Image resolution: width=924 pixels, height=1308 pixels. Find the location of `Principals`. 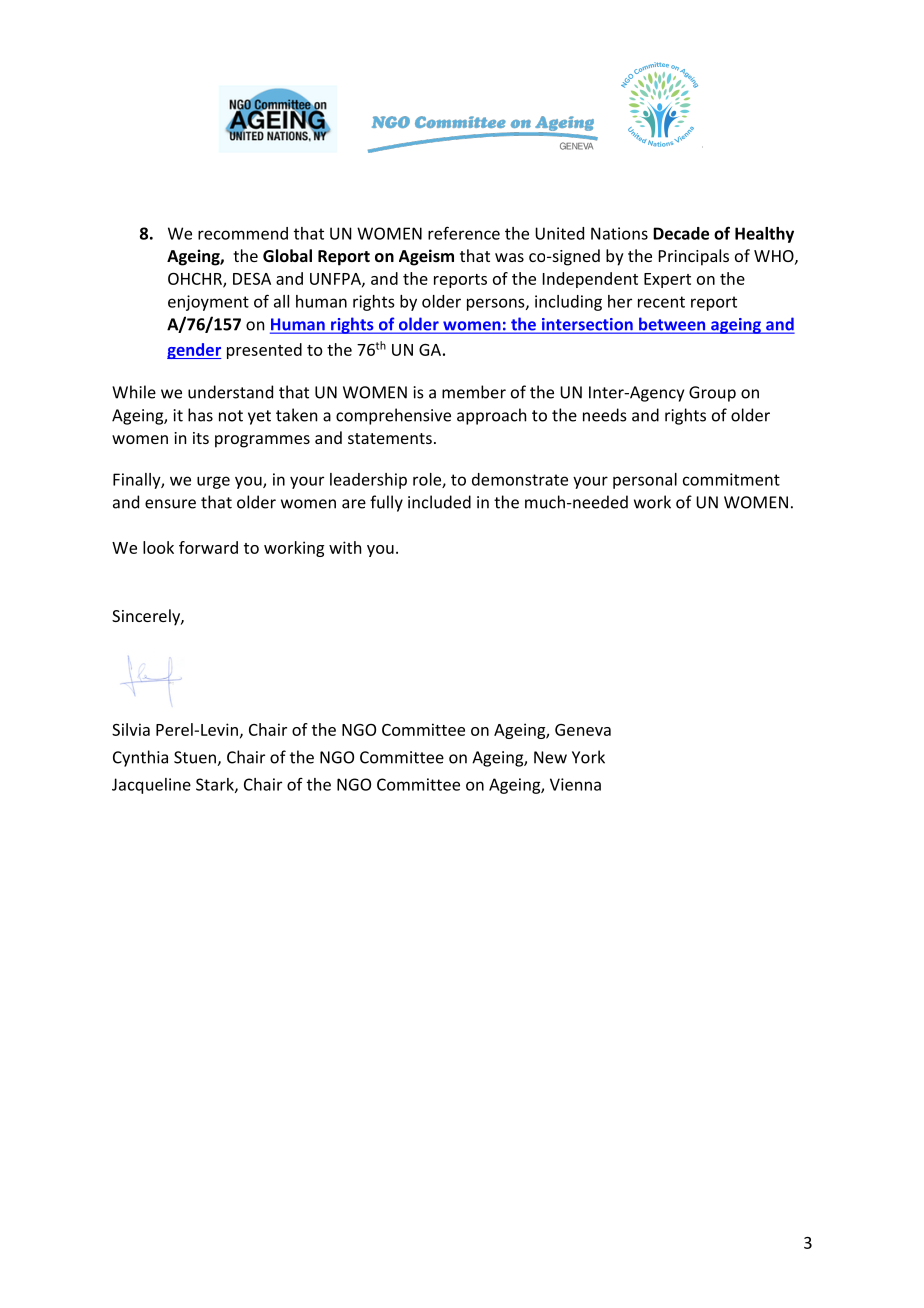

Principals is located at coordinates (694, 257).
